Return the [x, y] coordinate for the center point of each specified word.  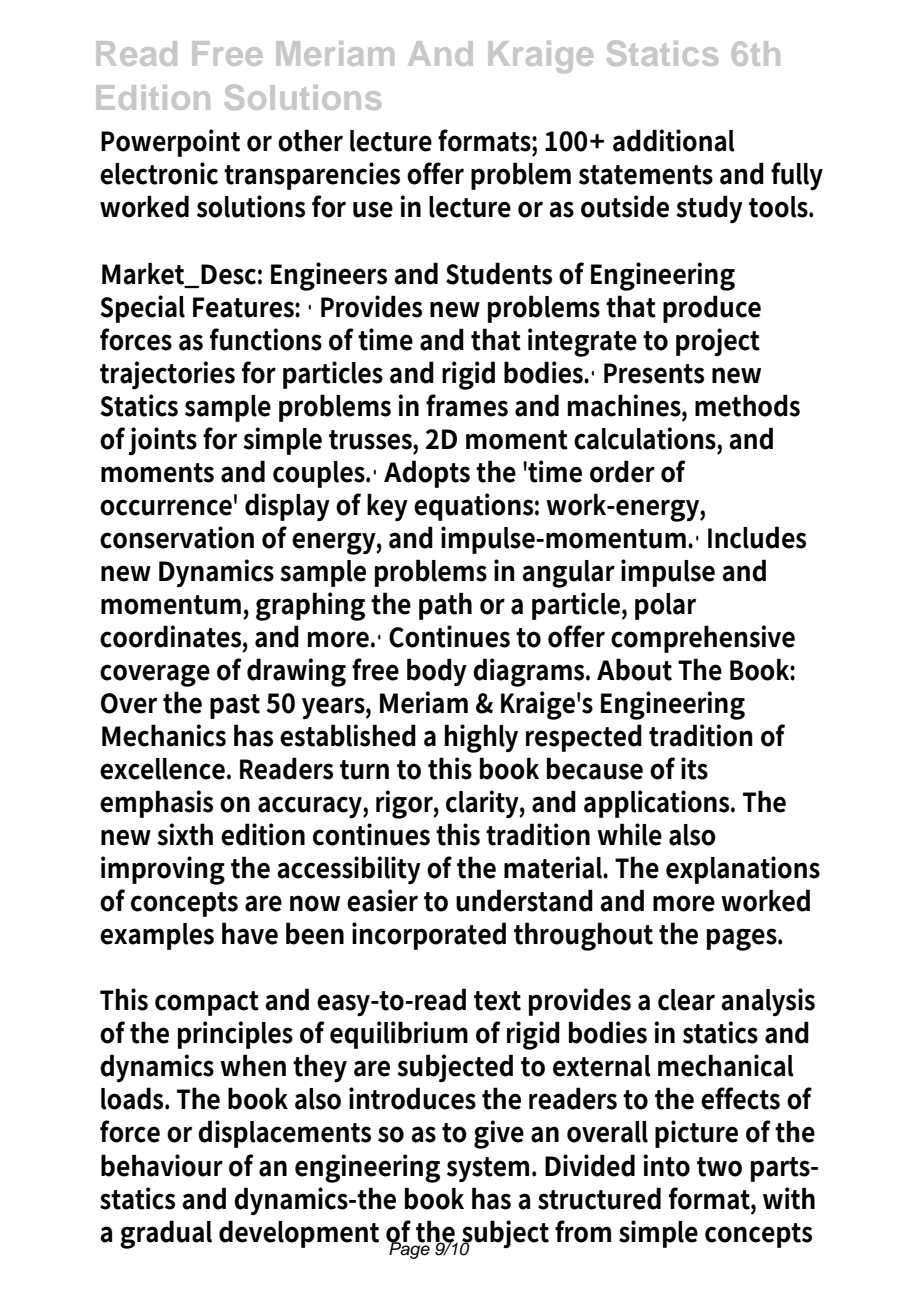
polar [665, 606]
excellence [164, 769]
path [445, 606]
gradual [166, 1234]
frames [467, 405]
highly [481, 738]
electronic [159, 173]
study [709, 209]
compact [207, 1003]
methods [747, 405]
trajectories [167, 375]
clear [686, 1000]
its [694, 768]
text [497, 1001]
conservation [177, 537]
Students [499, 273]
